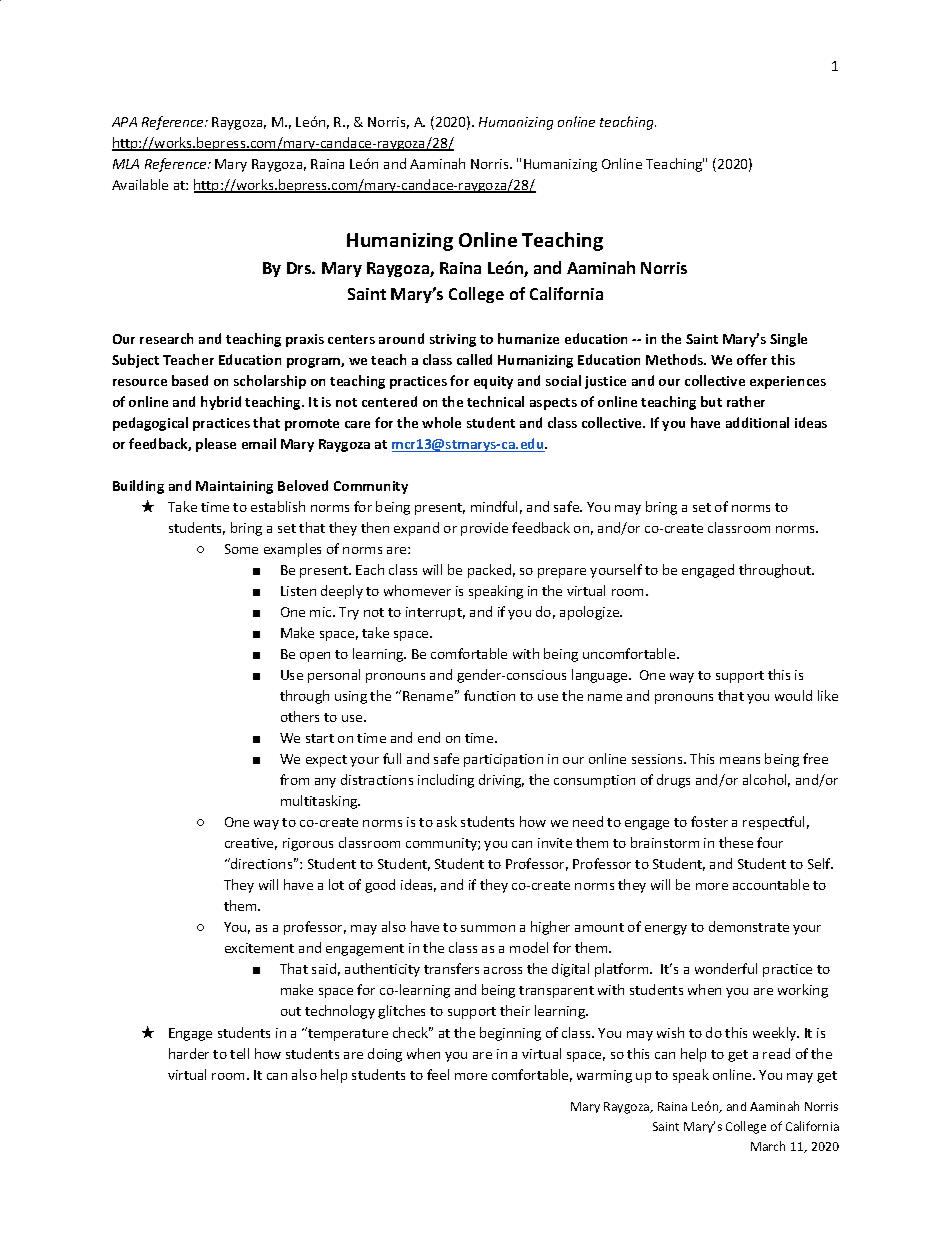 The width and height of the document is (952, 1233). What do you see at coordinates (298, 591) in the document?
I see `Listen` at bounding box center [298, 591].
